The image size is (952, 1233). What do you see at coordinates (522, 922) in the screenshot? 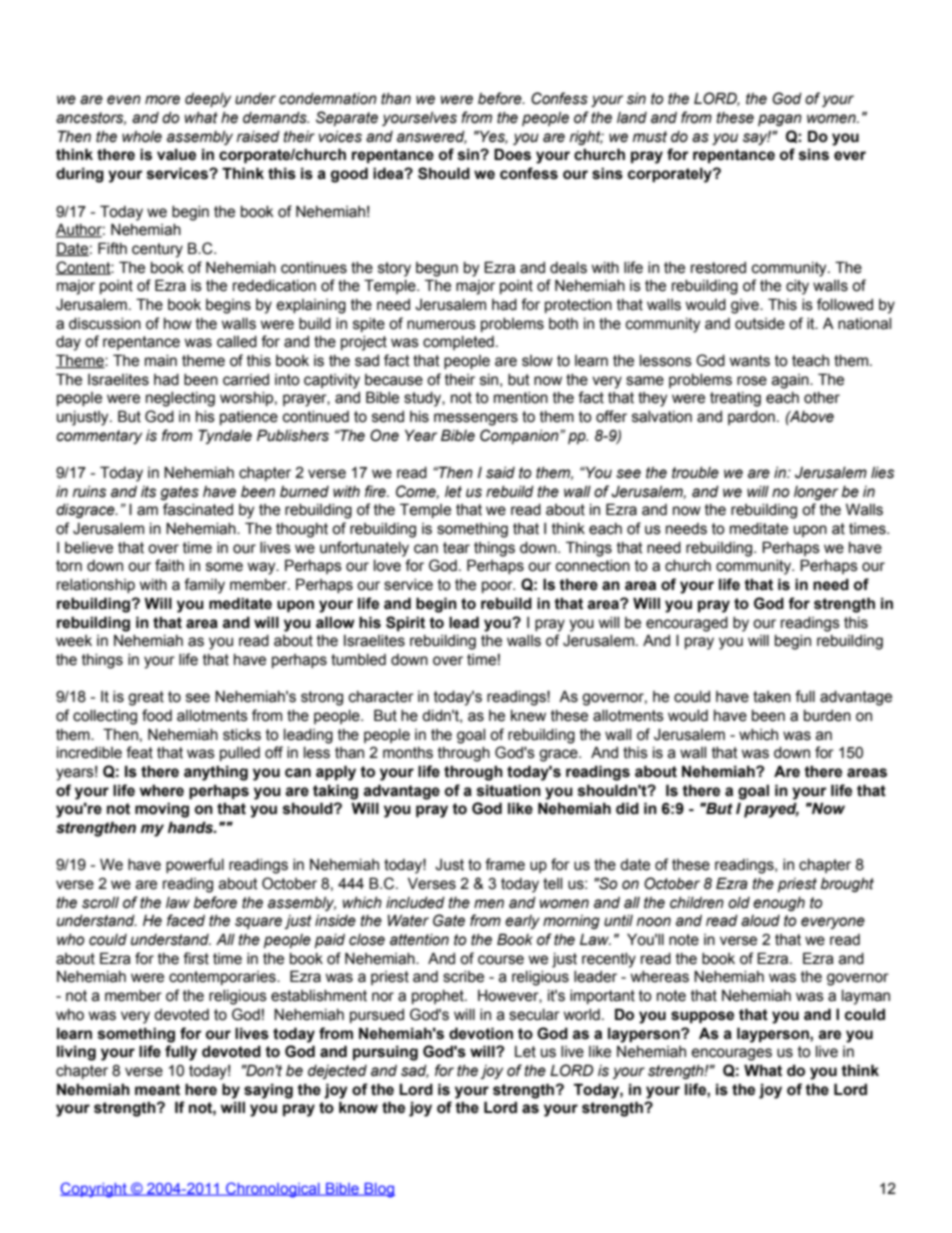
I see `early` at bounding box center [522, 922].
